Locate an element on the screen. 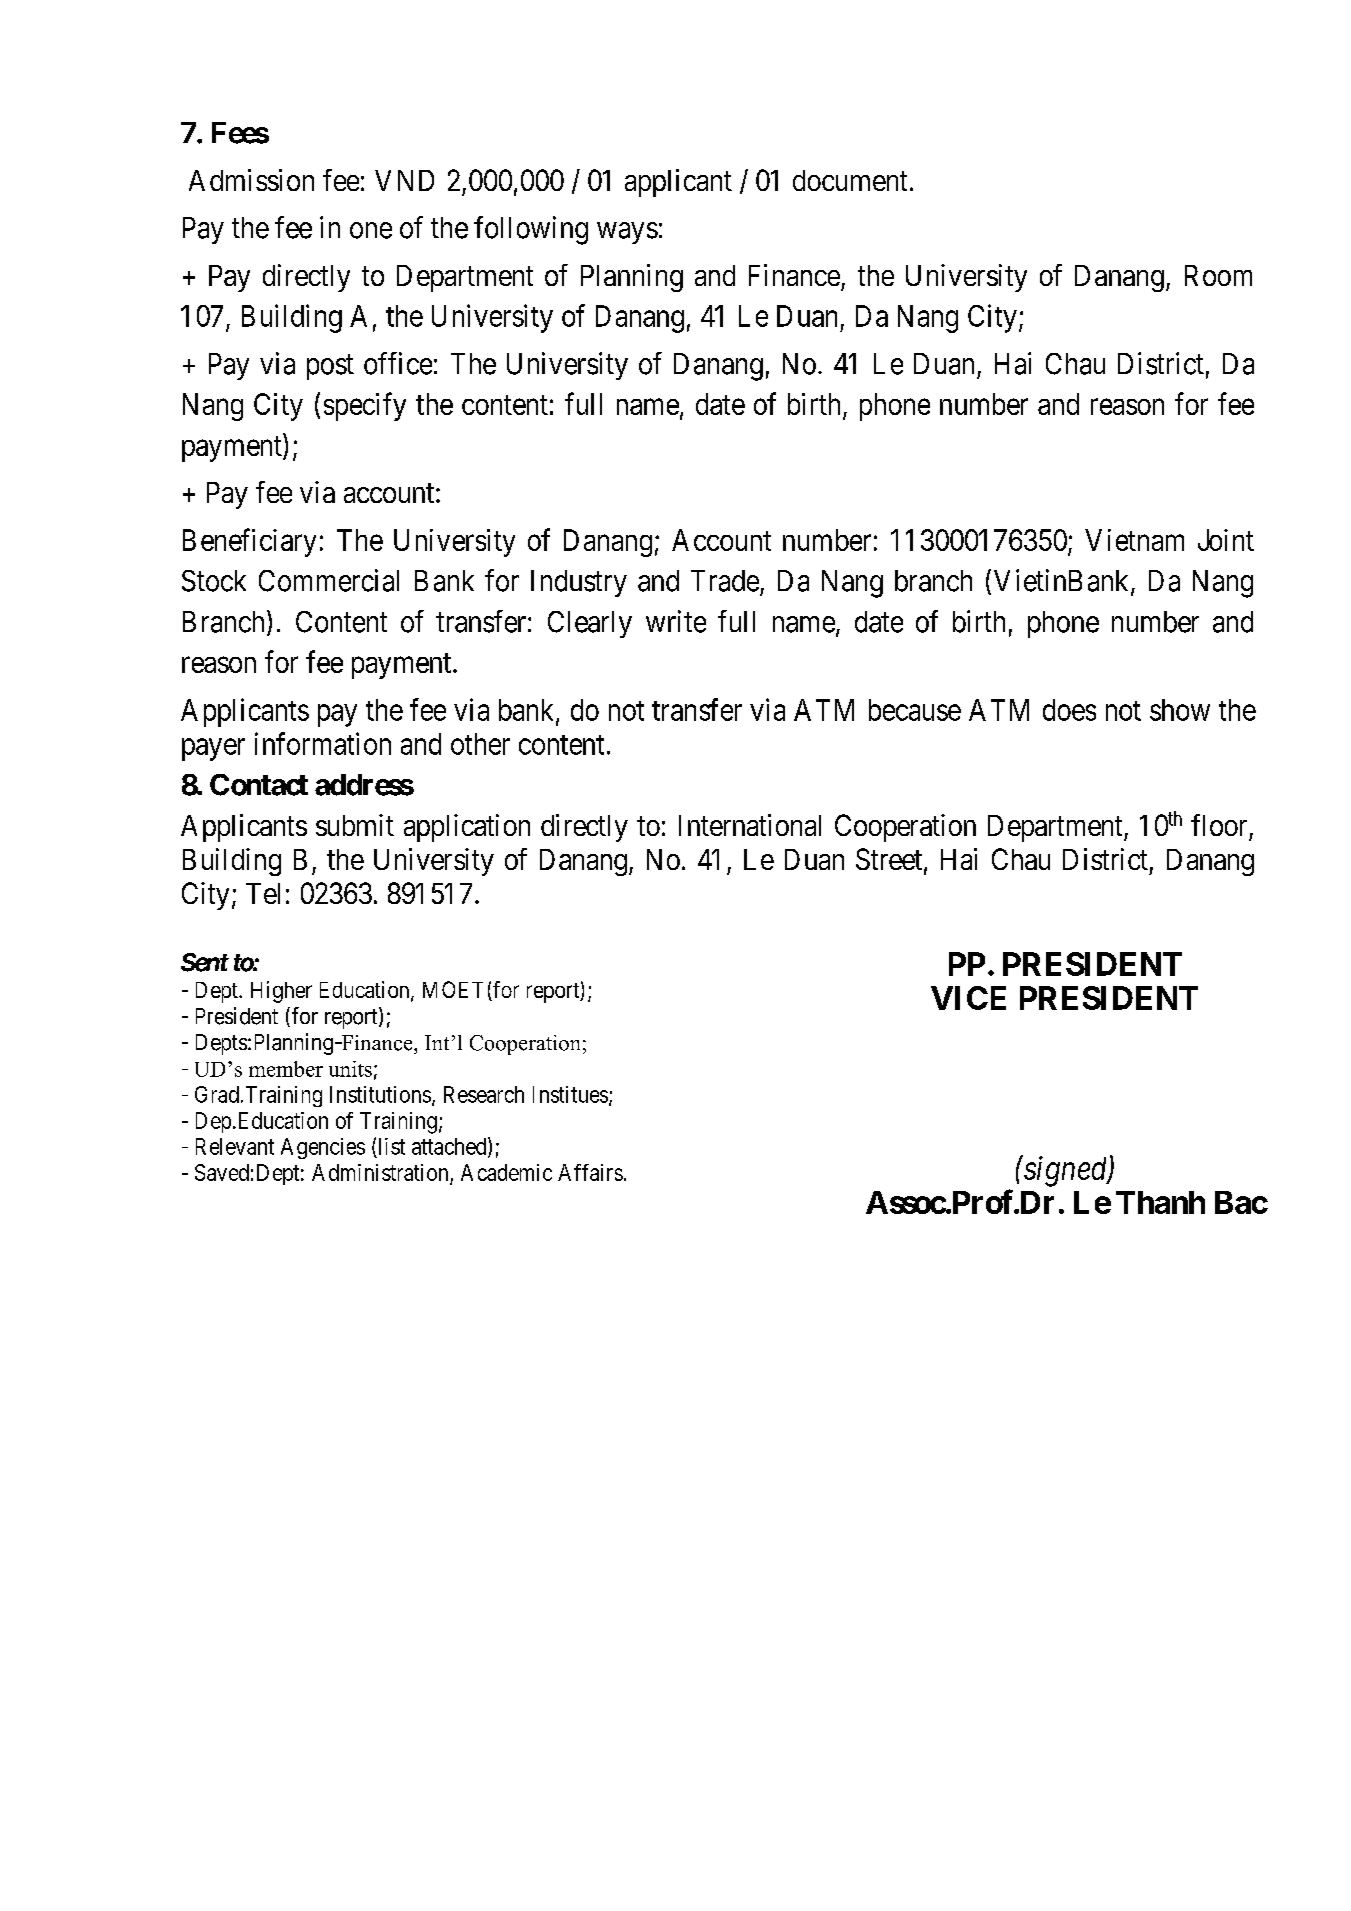  does is located at coordinates (1069, 710).
